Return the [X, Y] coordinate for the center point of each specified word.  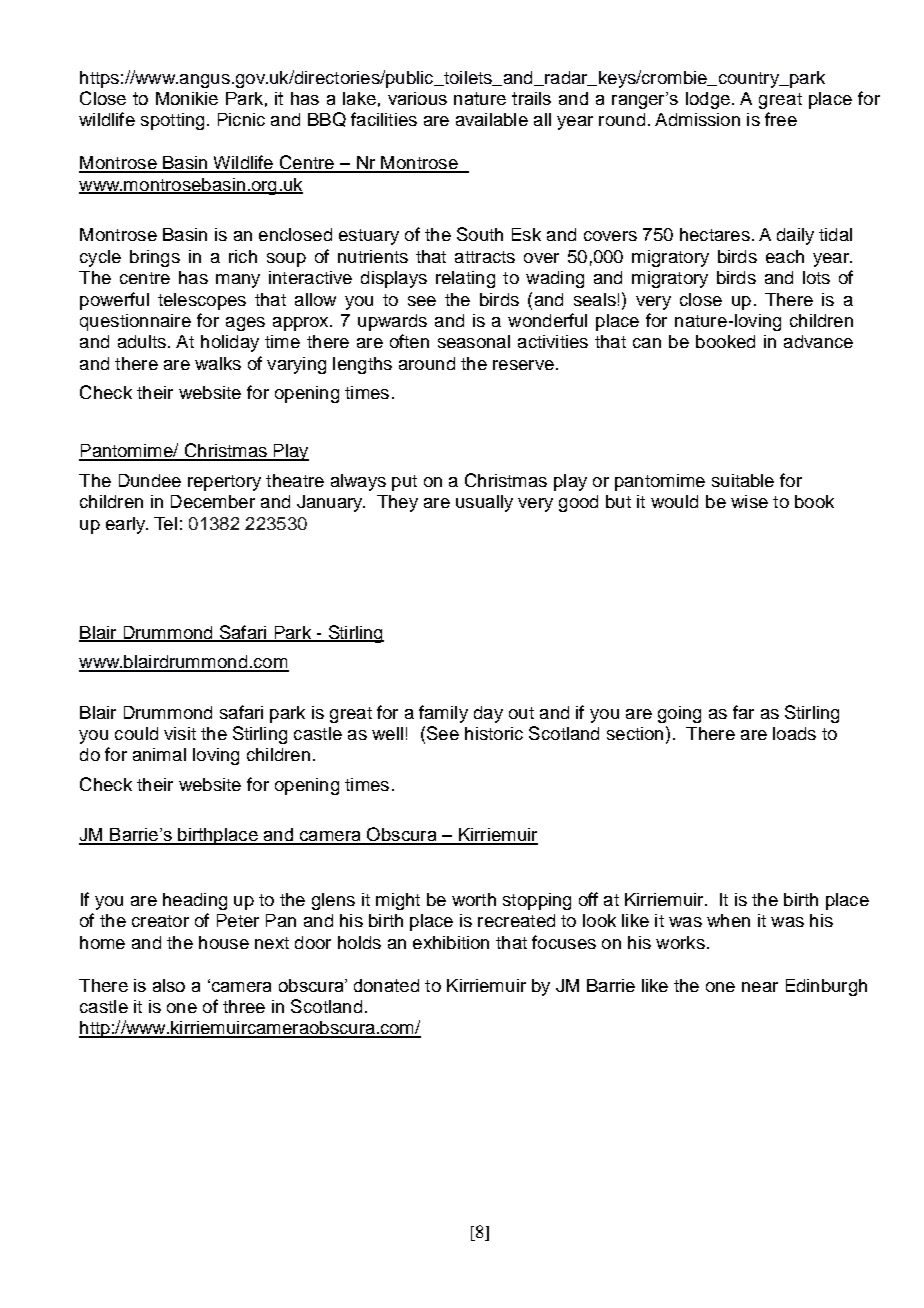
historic [494, 733]
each [785, 256]
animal [159, 754]
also [169, 985]
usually [484, 503]
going [679, 714]
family [443, 714]
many [238, 281]
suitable [743, 480]
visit [180, 733]
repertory [224, 483]
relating [465, 279]
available [492, 119]
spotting [172, 121]
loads [794, 733]
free [781, 119]
